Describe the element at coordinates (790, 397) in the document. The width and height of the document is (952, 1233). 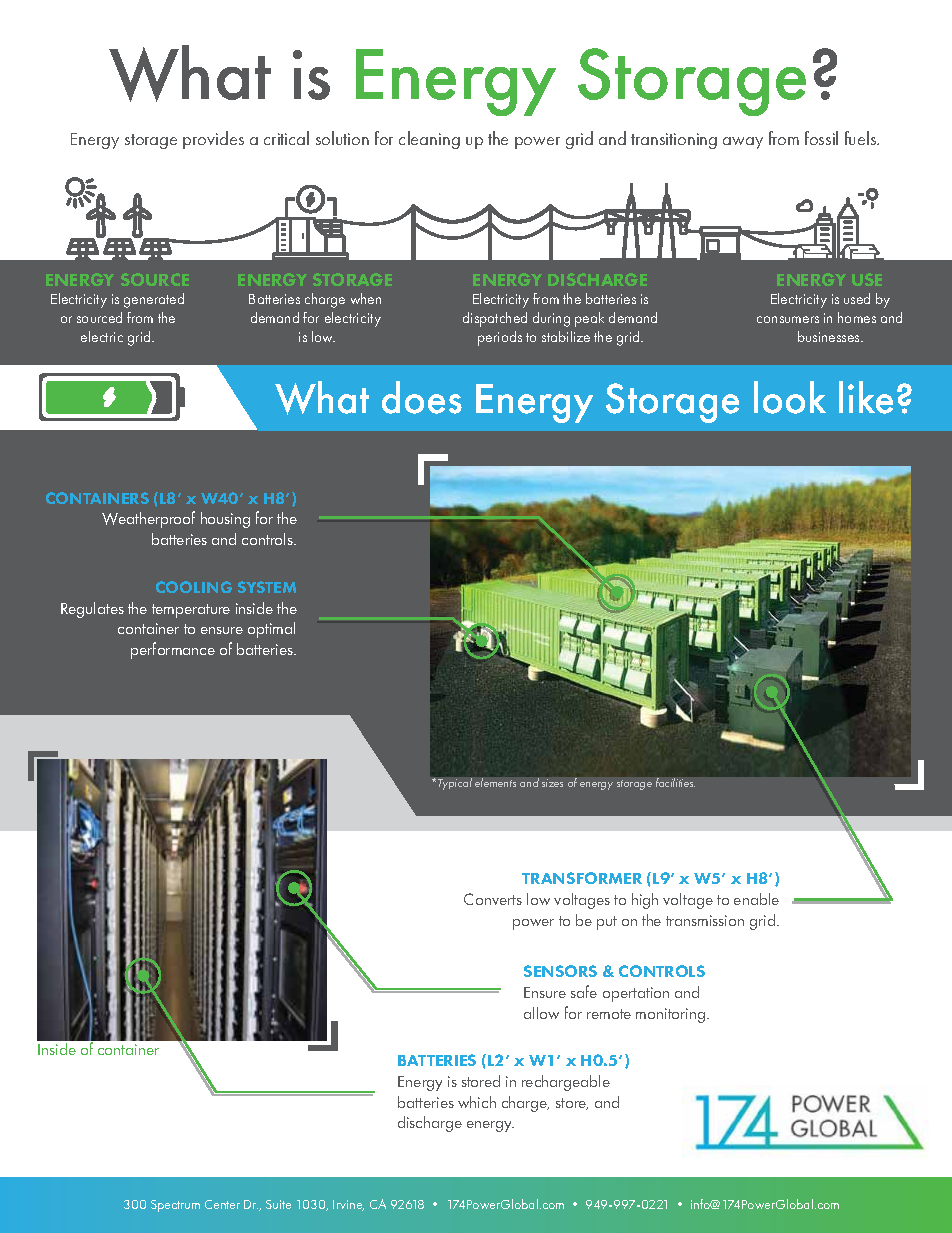
I see `look` at that location.
